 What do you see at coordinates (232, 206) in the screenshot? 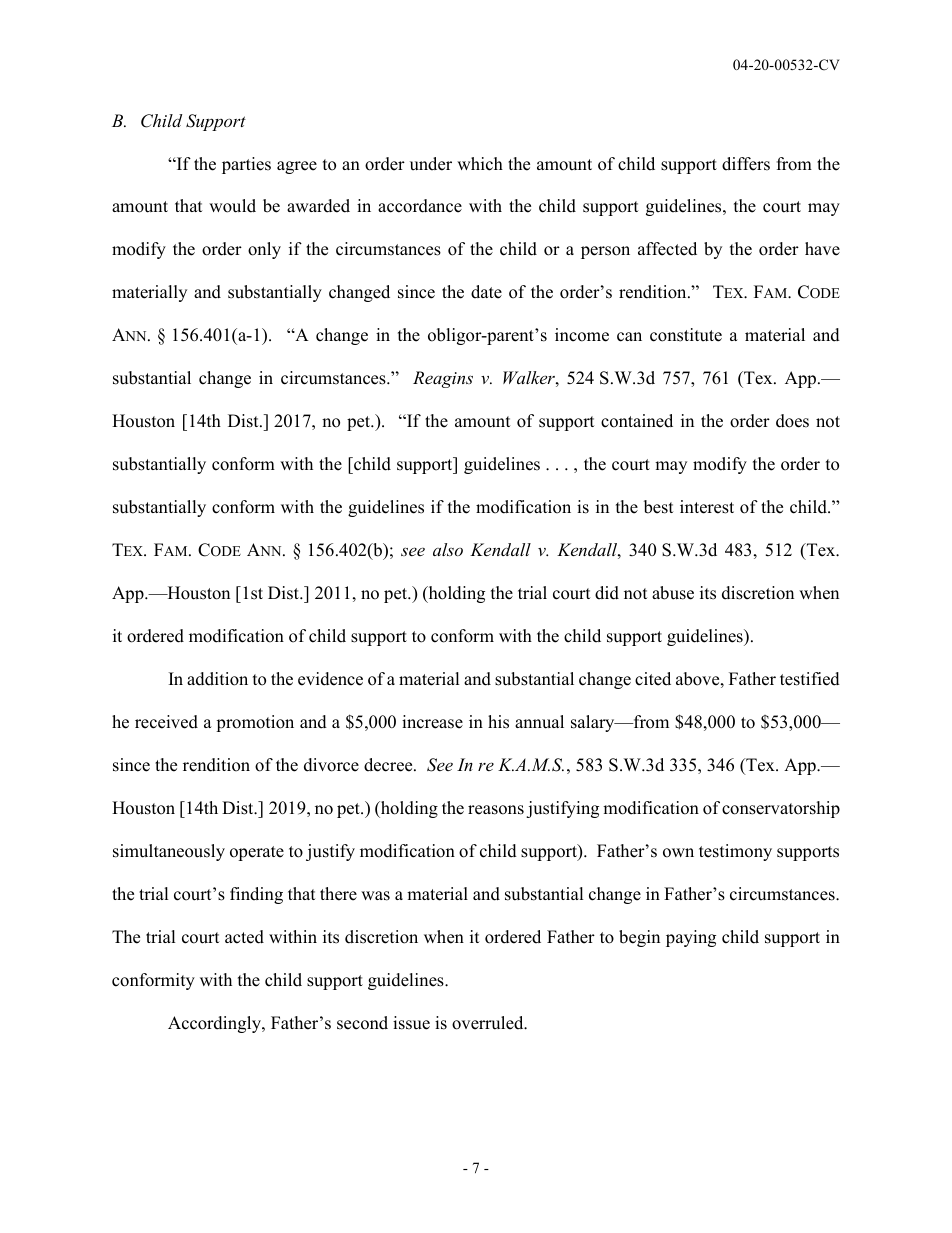
I see `would` at bounding box center [232, 206].
